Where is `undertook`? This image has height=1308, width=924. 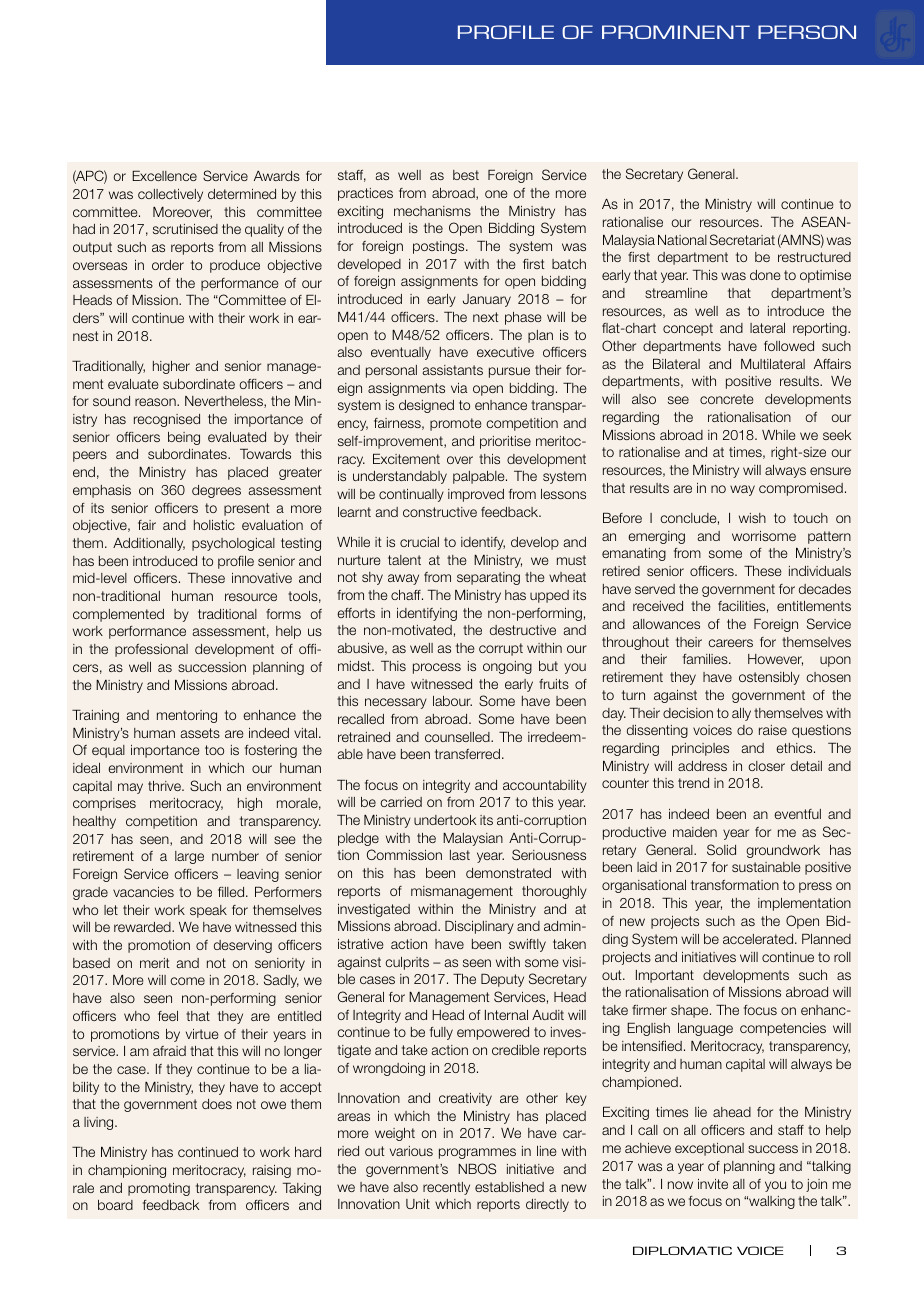 undertook is located at coordinates (445, 820).
